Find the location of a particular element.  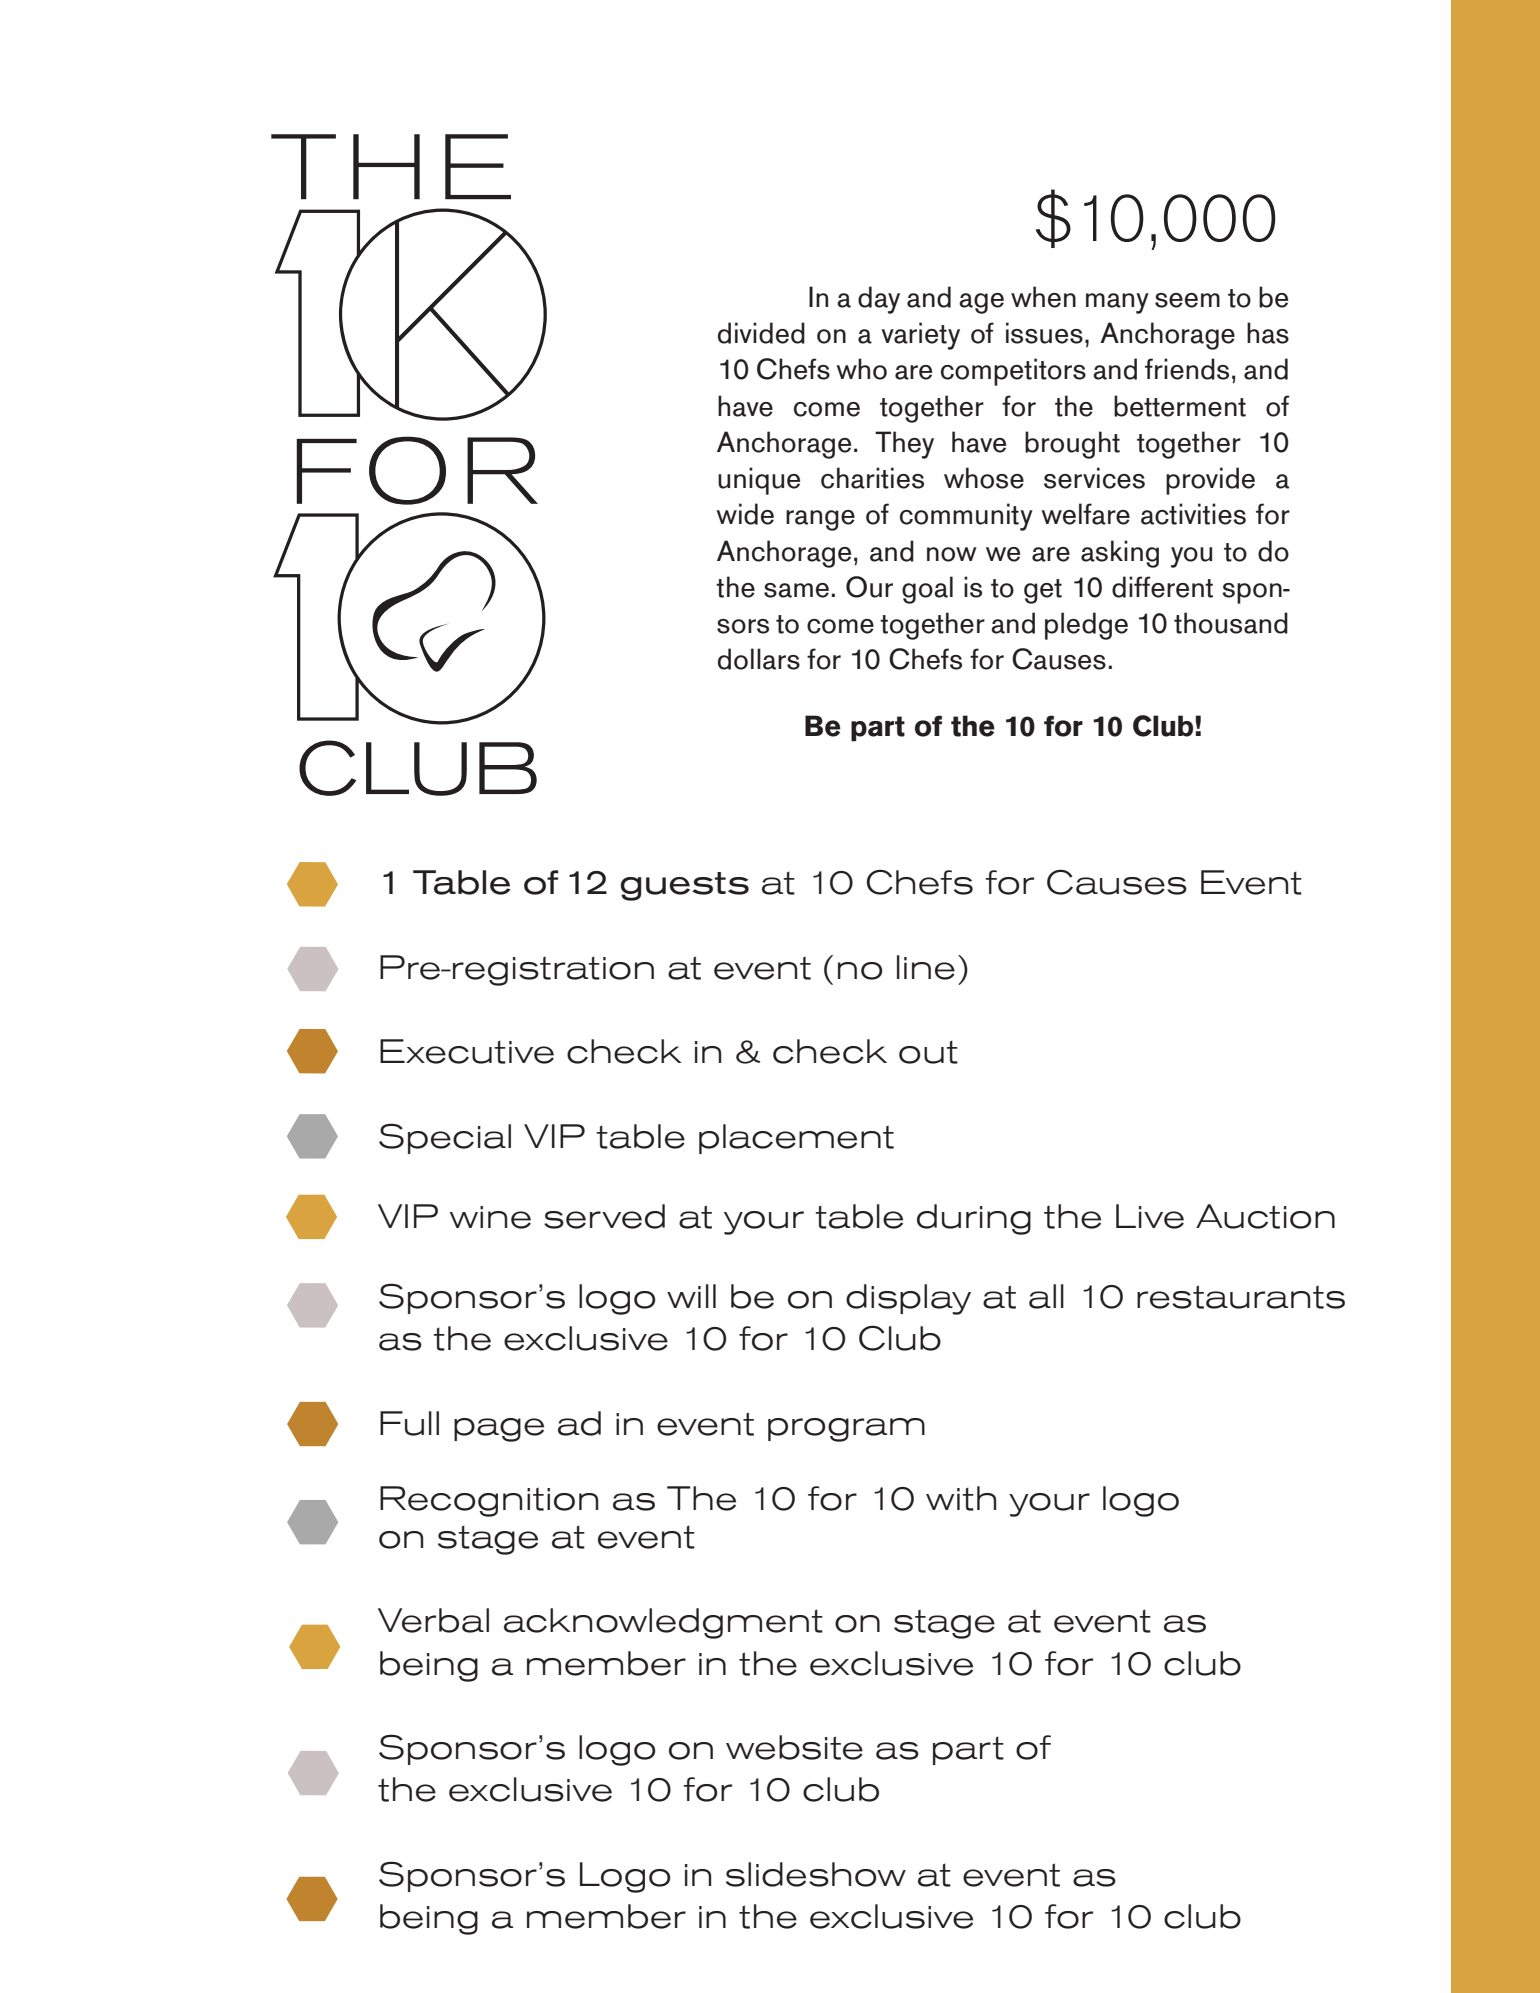

page is located at coordinates (499, 1430).
